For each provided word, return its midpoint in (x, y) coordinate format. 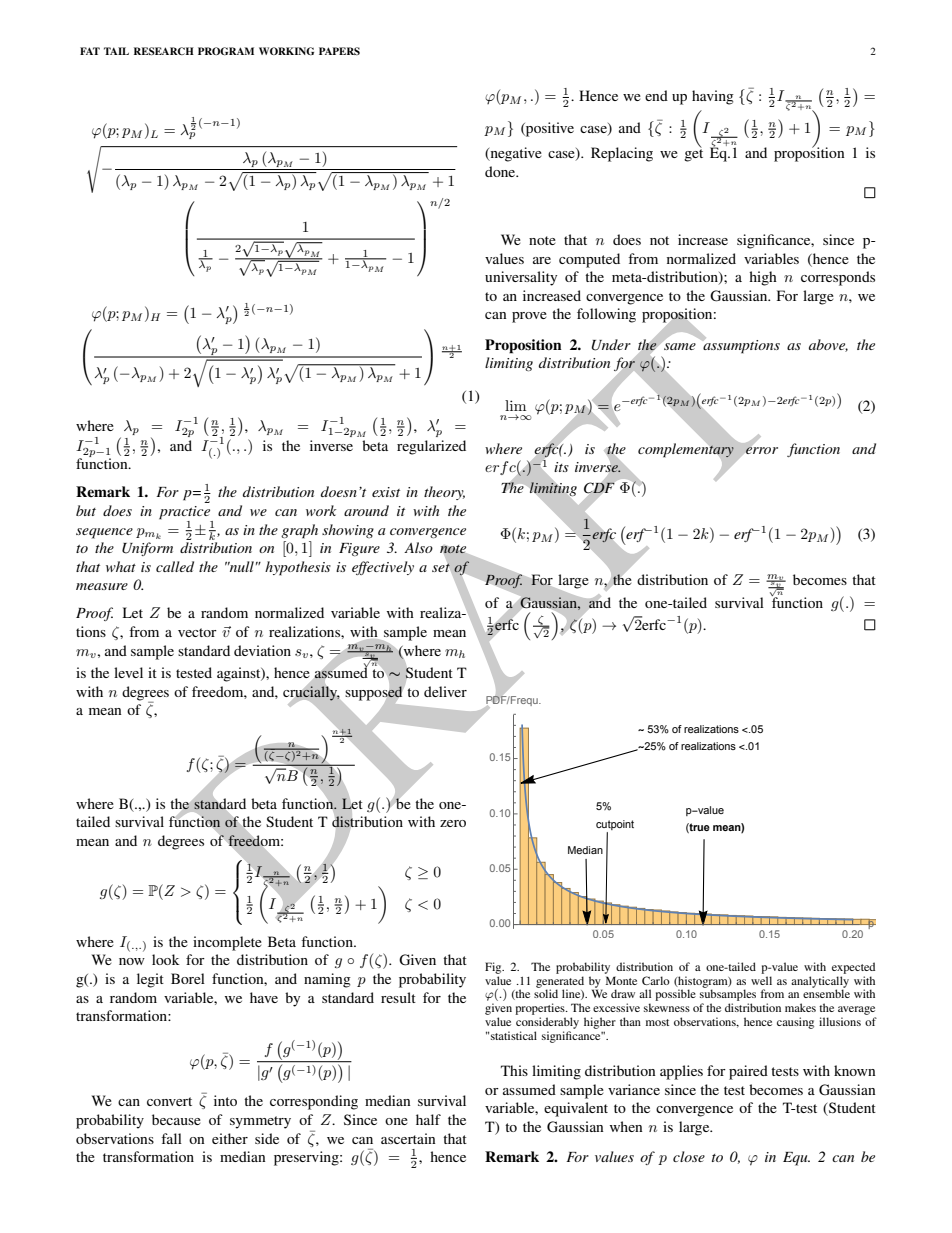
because (176, 1119)
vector (197, 632)
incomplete (227, 943)
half (428, 1119)
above (828, 345)
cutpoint (615, 825)
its (561, 467)
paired (748, 1072)
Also (418, 547)
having (713, 97)
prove (529, 317)
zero (453, 823)
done (501, 171)
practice (186, 514)
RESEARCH (164, 51)
